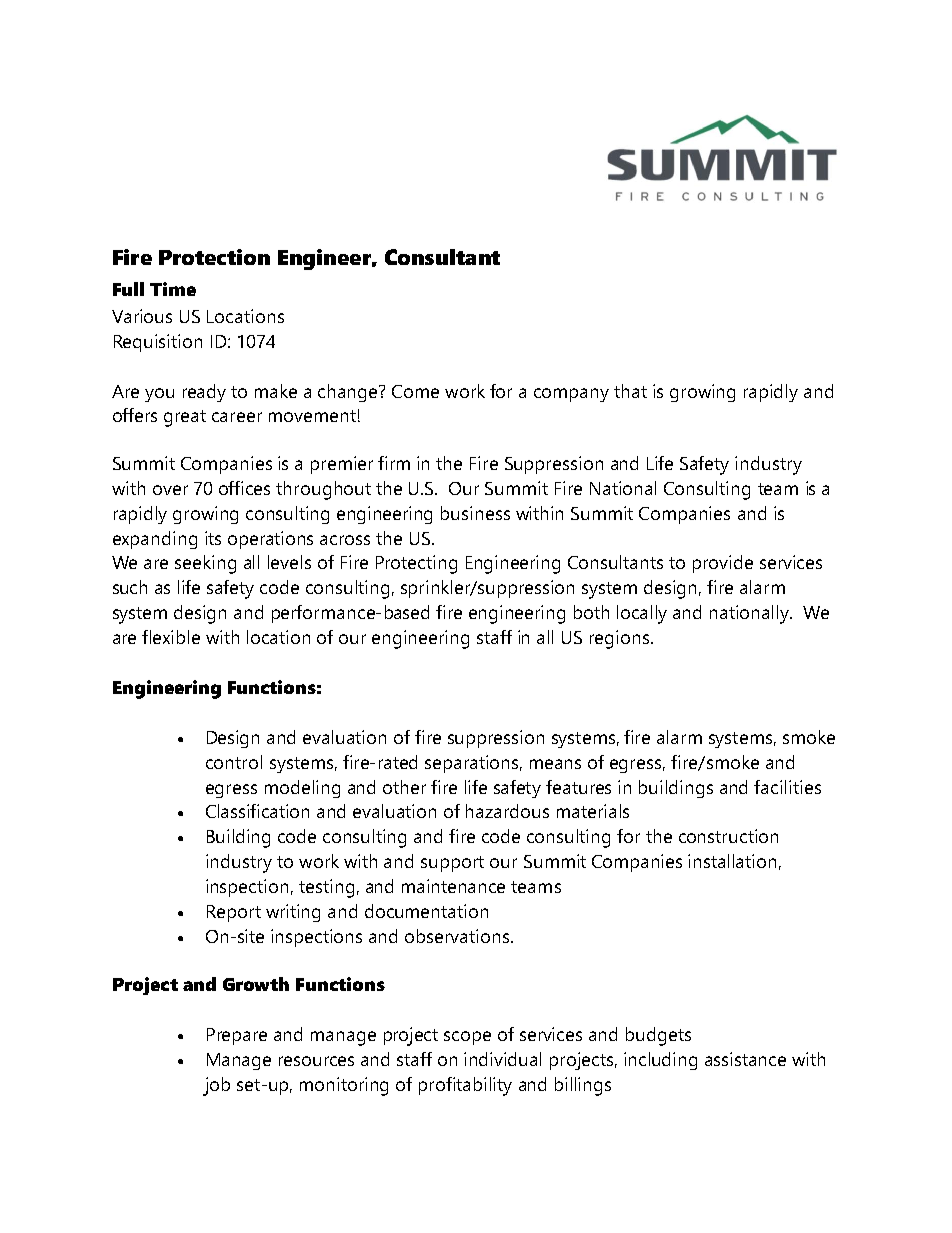  What do you see at coordinates (216, 1086) in the screenshot?
I see `job` at bounding box center [216, 1086].
